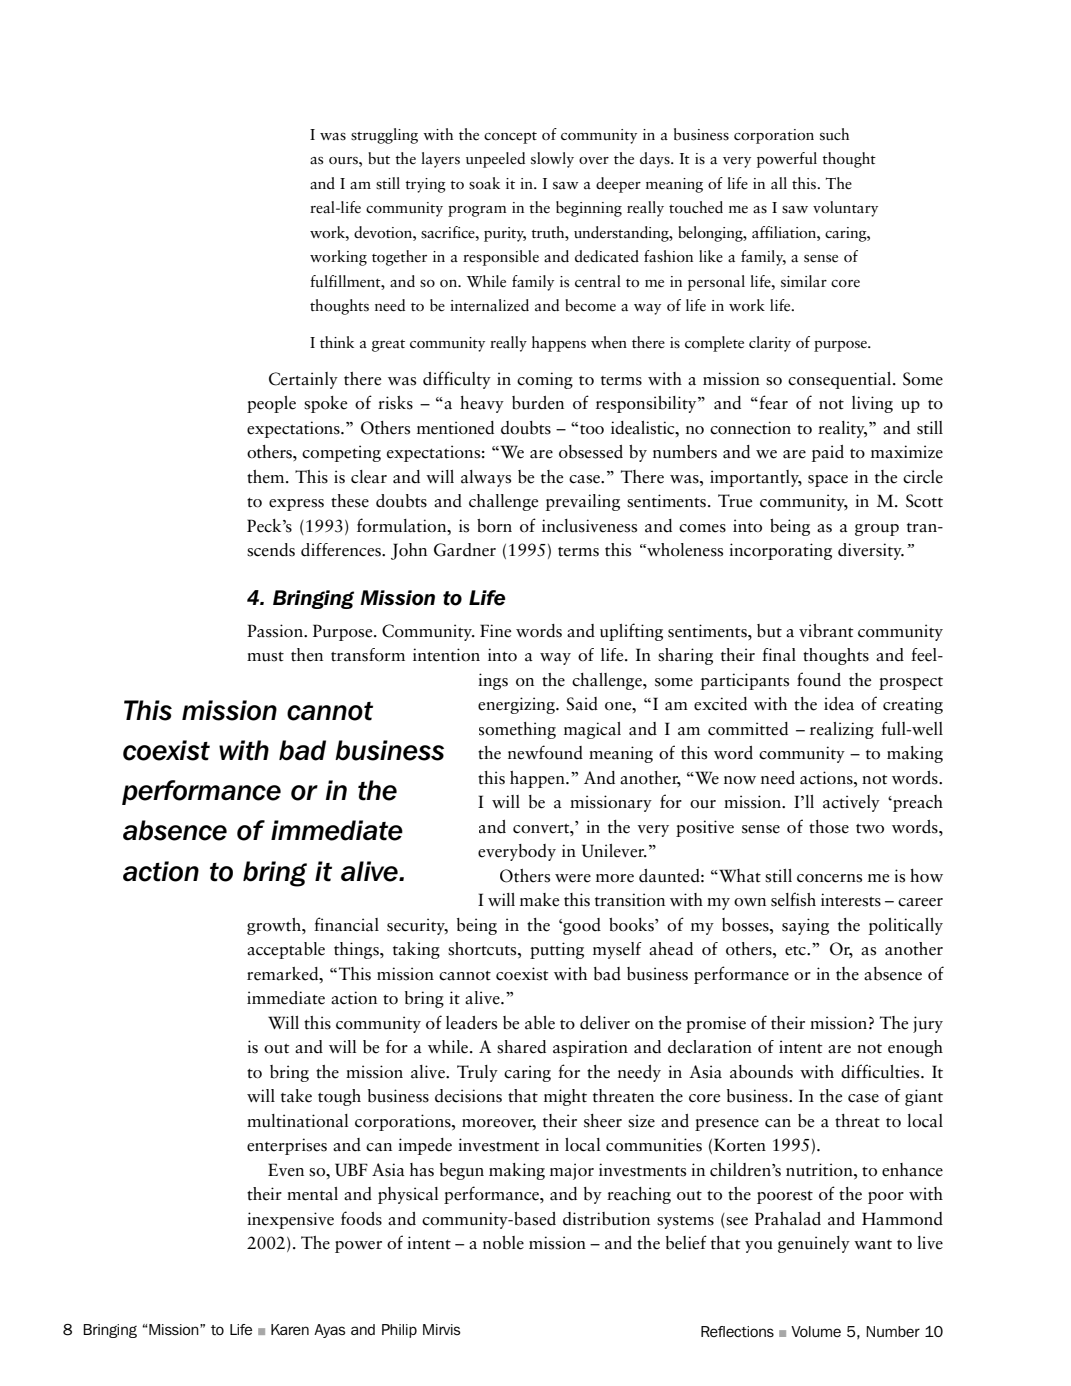 Image resolution: width=1071 pixels, height=1386 pixels. I want to click on magical, so click(592, 730).
